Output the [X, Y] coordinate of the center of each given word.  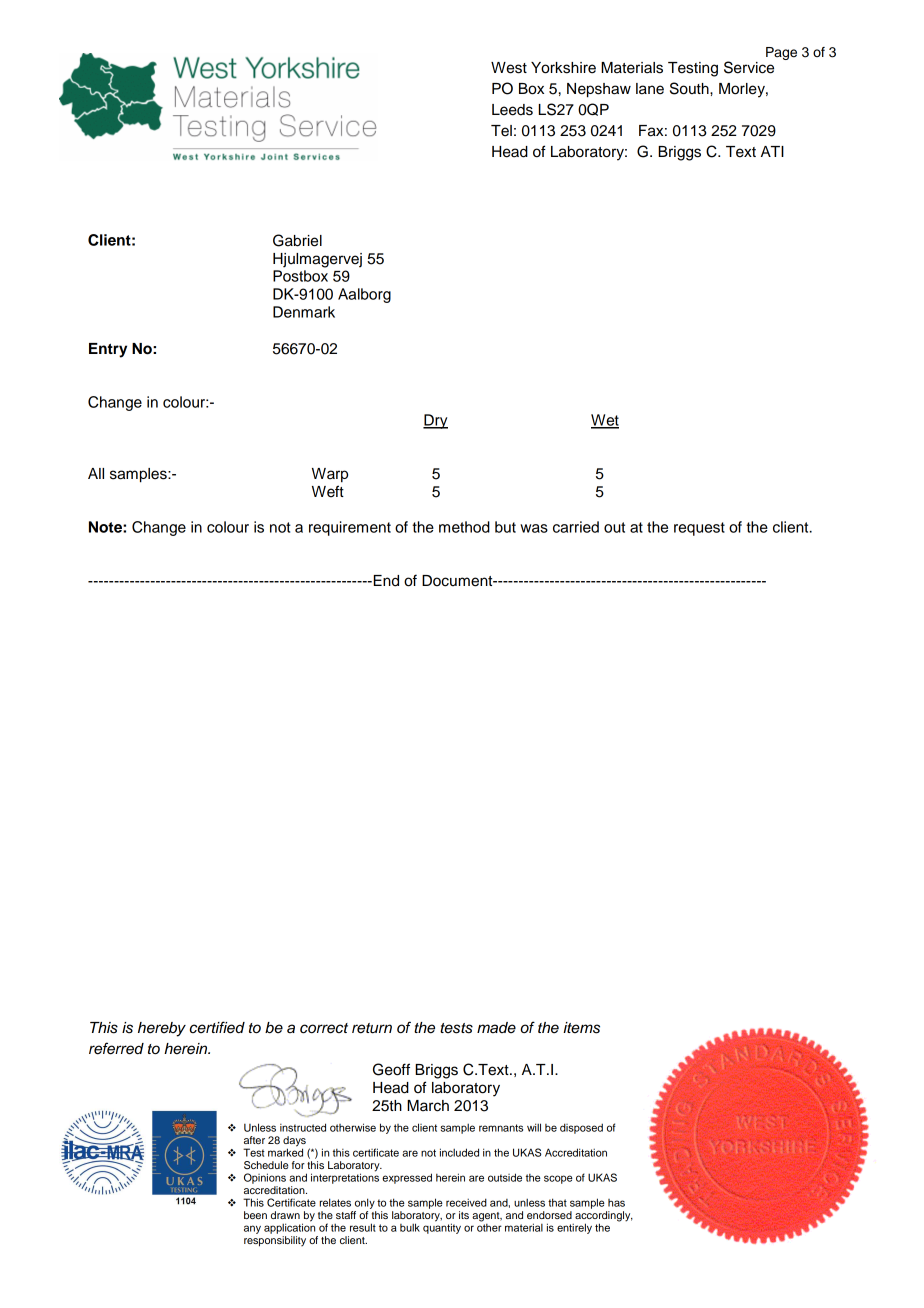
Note [106, 527]
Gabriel [297, 240]
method [464, 527]
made [496, 1027]
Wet [605, 421]
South [690, 88]
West [509, 68]
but [505, 527]
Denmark [304, 312]
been [255, 1215]
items [581, 1028]
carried [576, 527]
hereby [162, 1029]
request [699, 529]
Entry [108, 350]
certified [217, 1027]
